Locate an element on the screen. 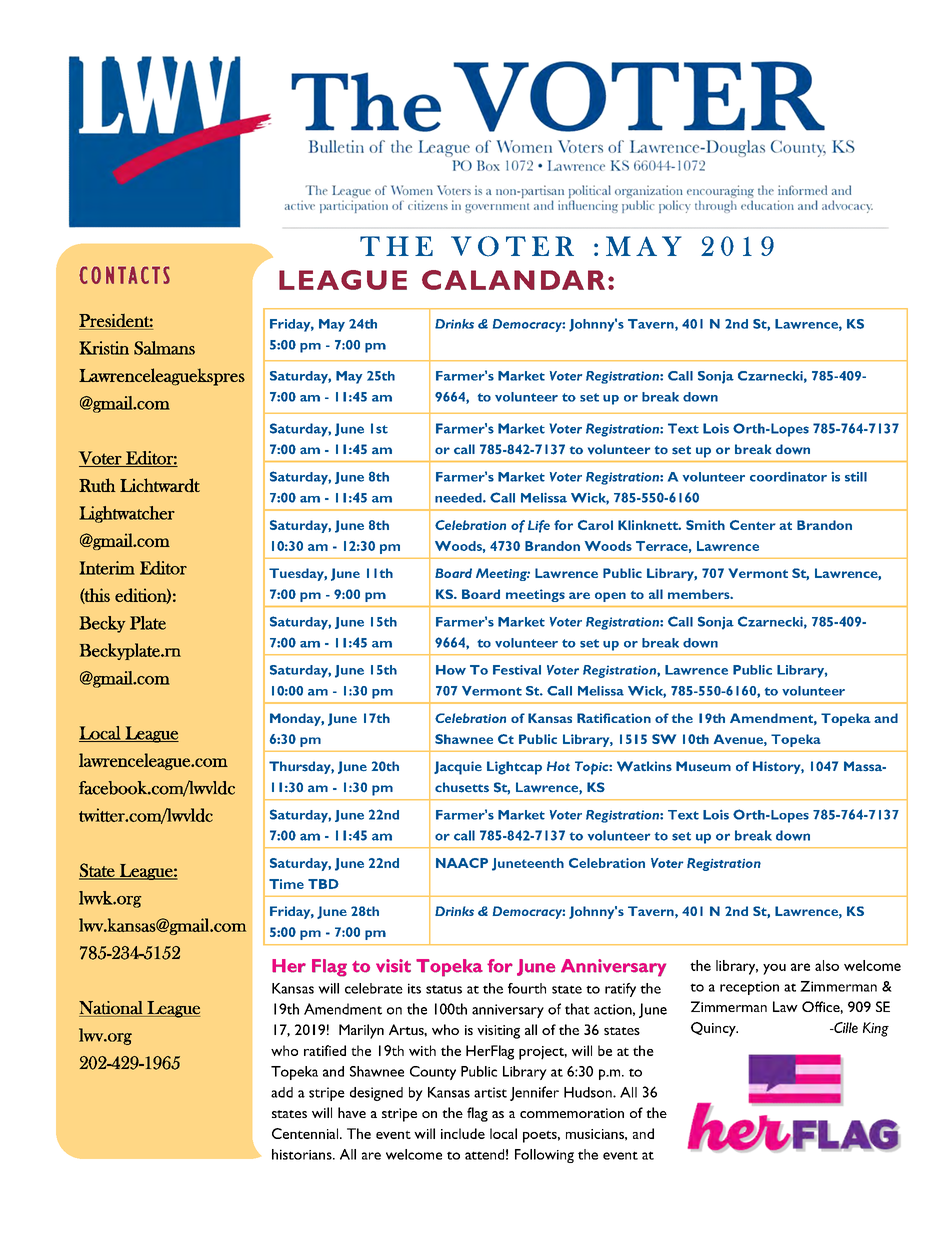 This screenshot has width=952, height=1233. coordinator is located at coordinates (788, 477).
